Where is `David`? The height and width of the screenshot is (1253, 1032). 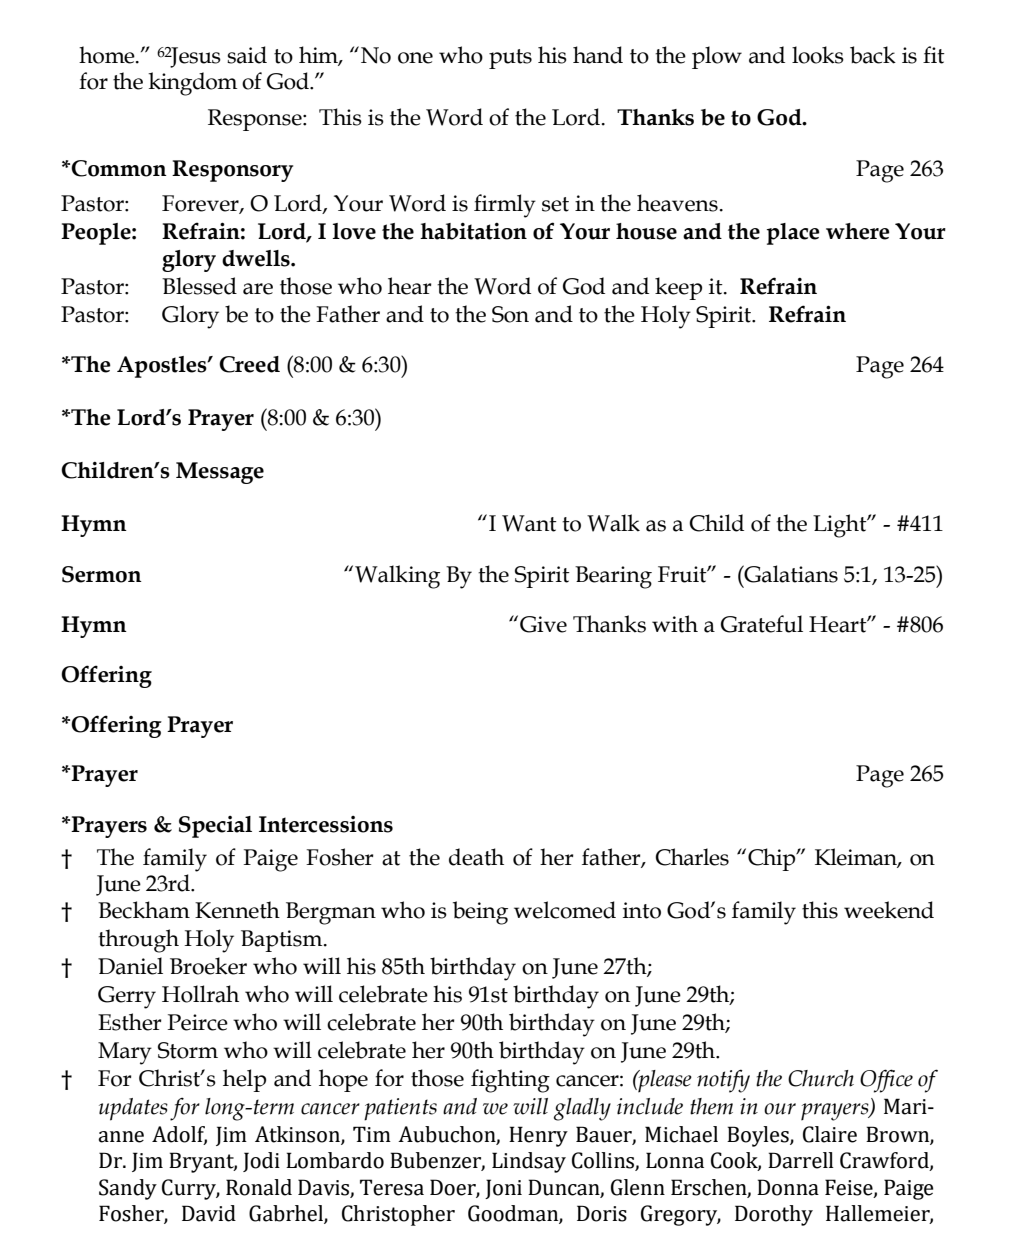 David is located at coordinates (209, 1213).
